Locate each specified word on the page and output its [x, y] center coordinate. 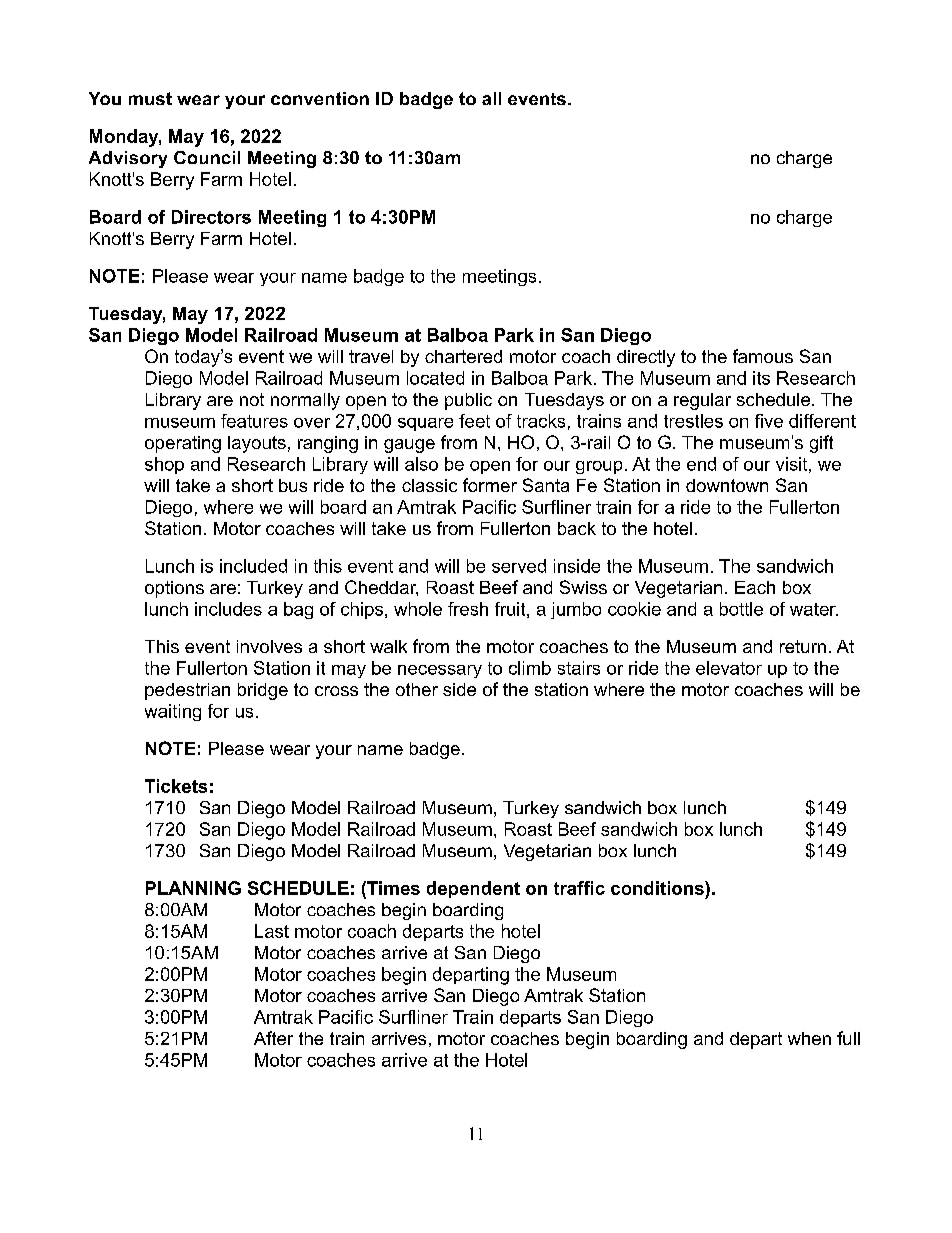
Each [755, 587]
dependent [473, 889]
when [809, 1038]
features [254, 421]
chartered [463, 356]
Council [207, 157]
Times [392, 888]
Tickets [176, 786]
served [519, 566]
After [273, 1038]
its [761, 378]
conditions [658, 888]
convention [320, 98]
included [253, 566]
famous [763, 356]
